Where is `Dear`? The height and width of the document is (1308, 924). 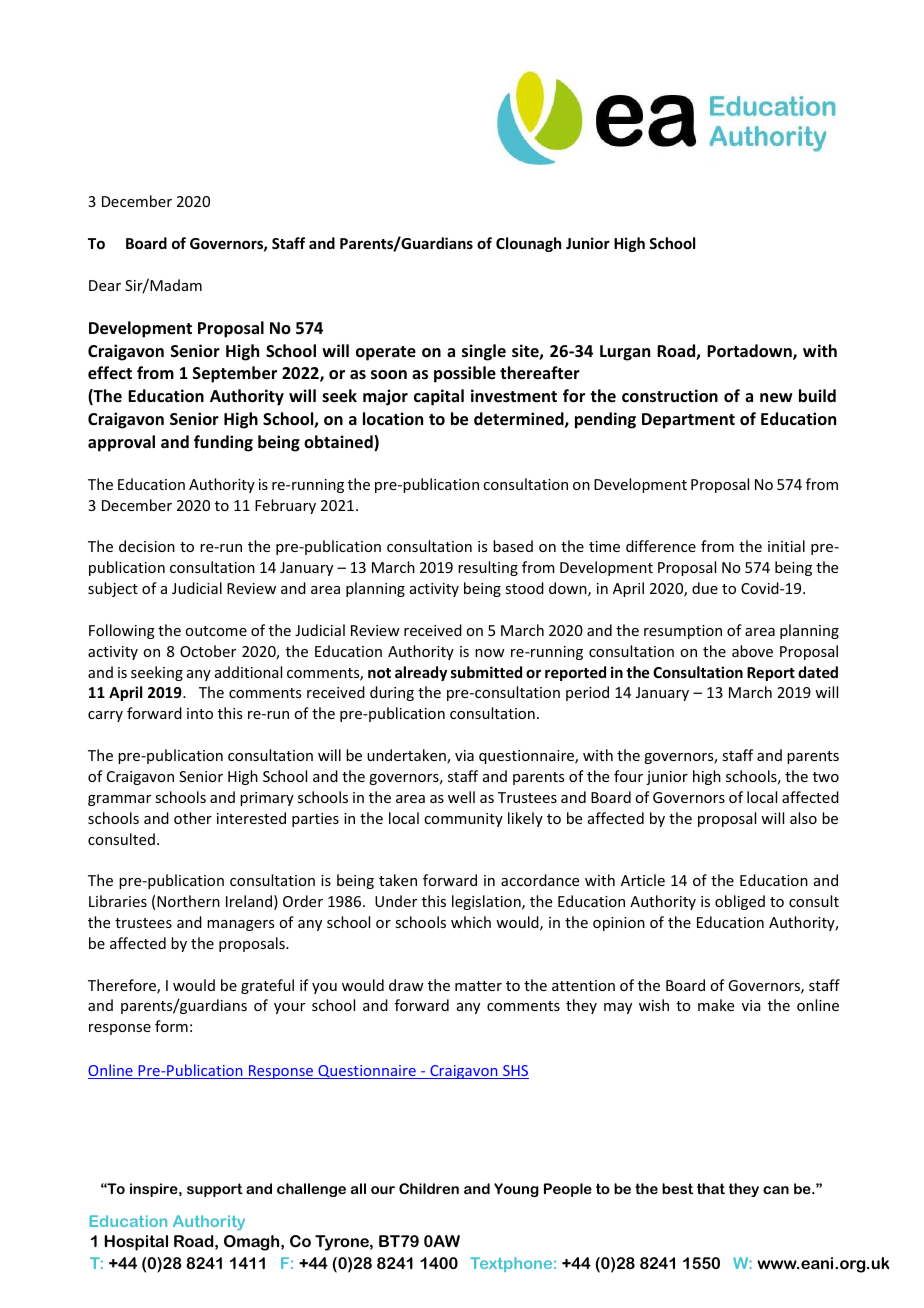
Dear is located at coordinates (105, 285).
